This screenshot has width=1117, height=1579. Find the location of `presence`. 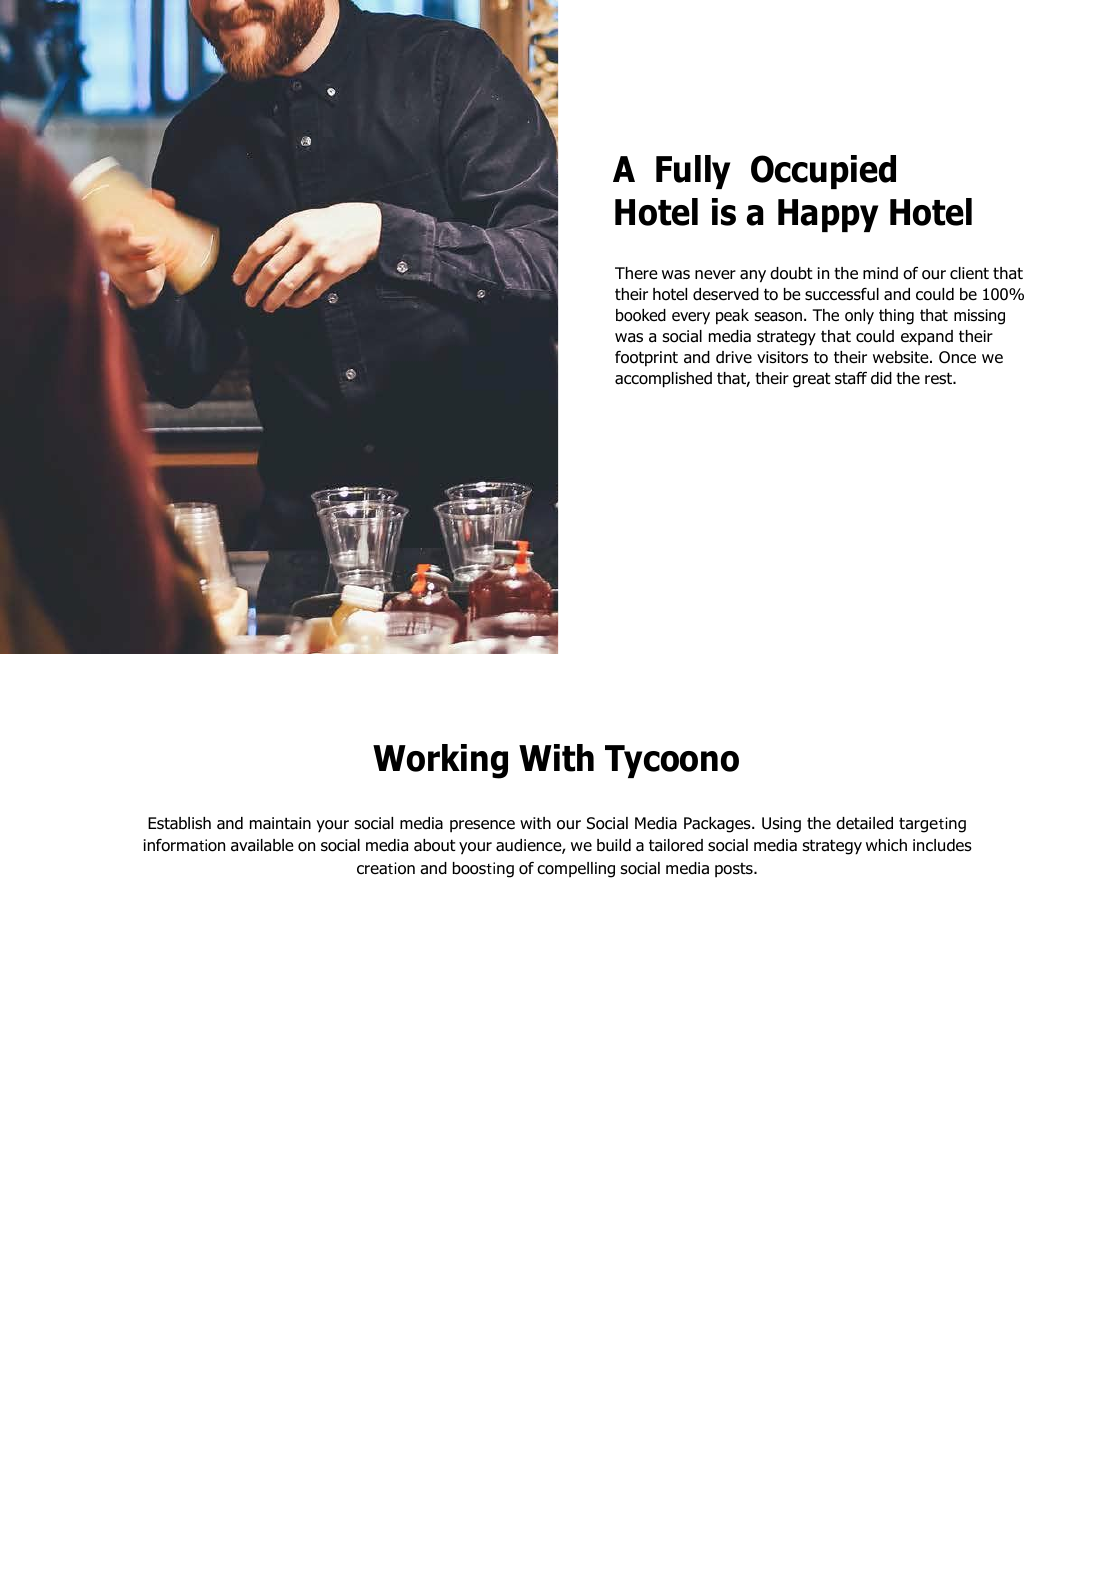

presence is located at coordinates (482, 826).
